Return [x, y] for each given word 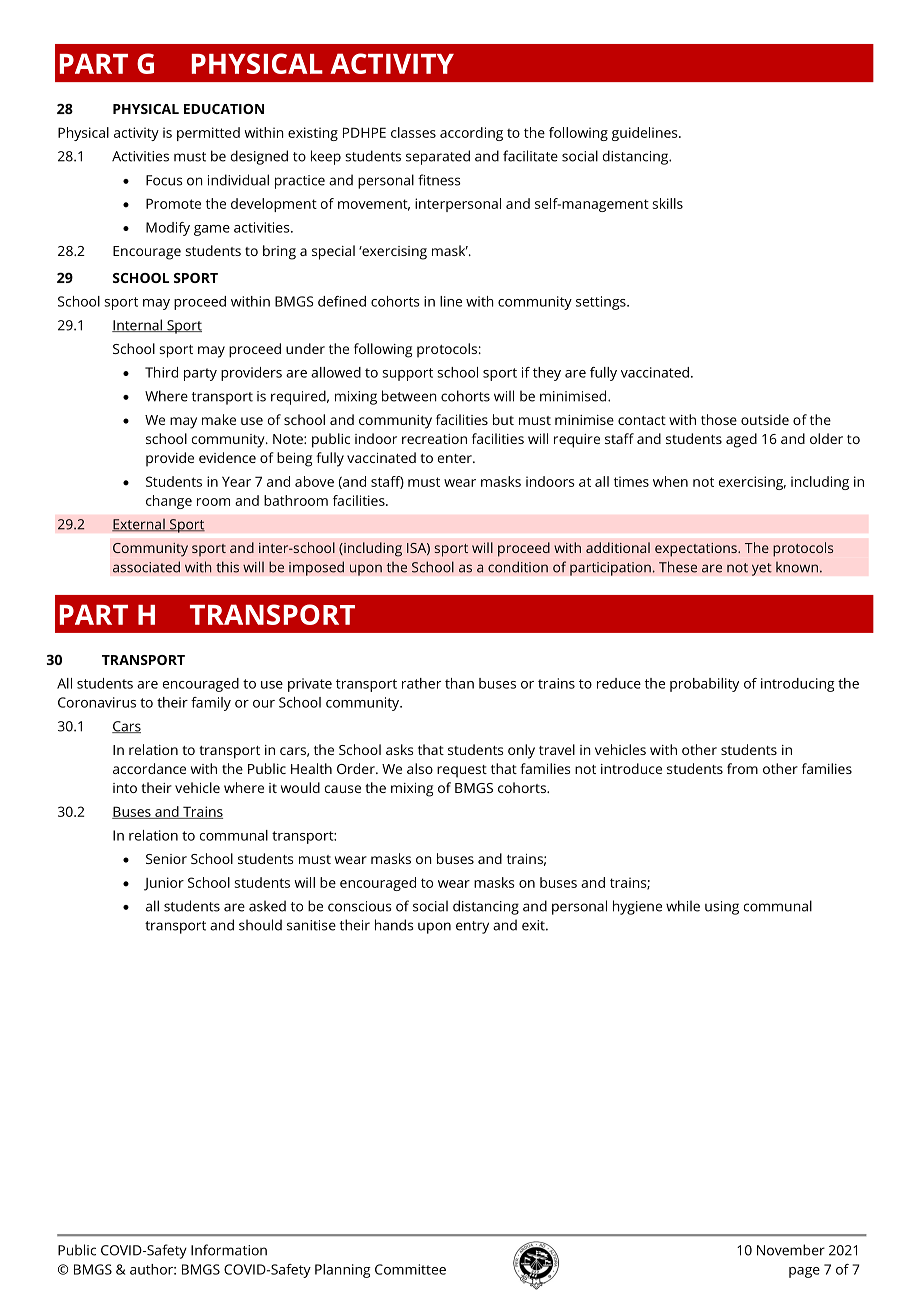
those [719, 419]
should [260, 925]
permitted [208, 134]
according [471, 134]
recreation [434, 439]
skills [668, 203]
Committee [410, 1269]
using [722, 908]
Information [229, 1250]
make [219, 419]
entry [472, 927]
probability [704, 685]
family [211, 704]
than [459, 683]
